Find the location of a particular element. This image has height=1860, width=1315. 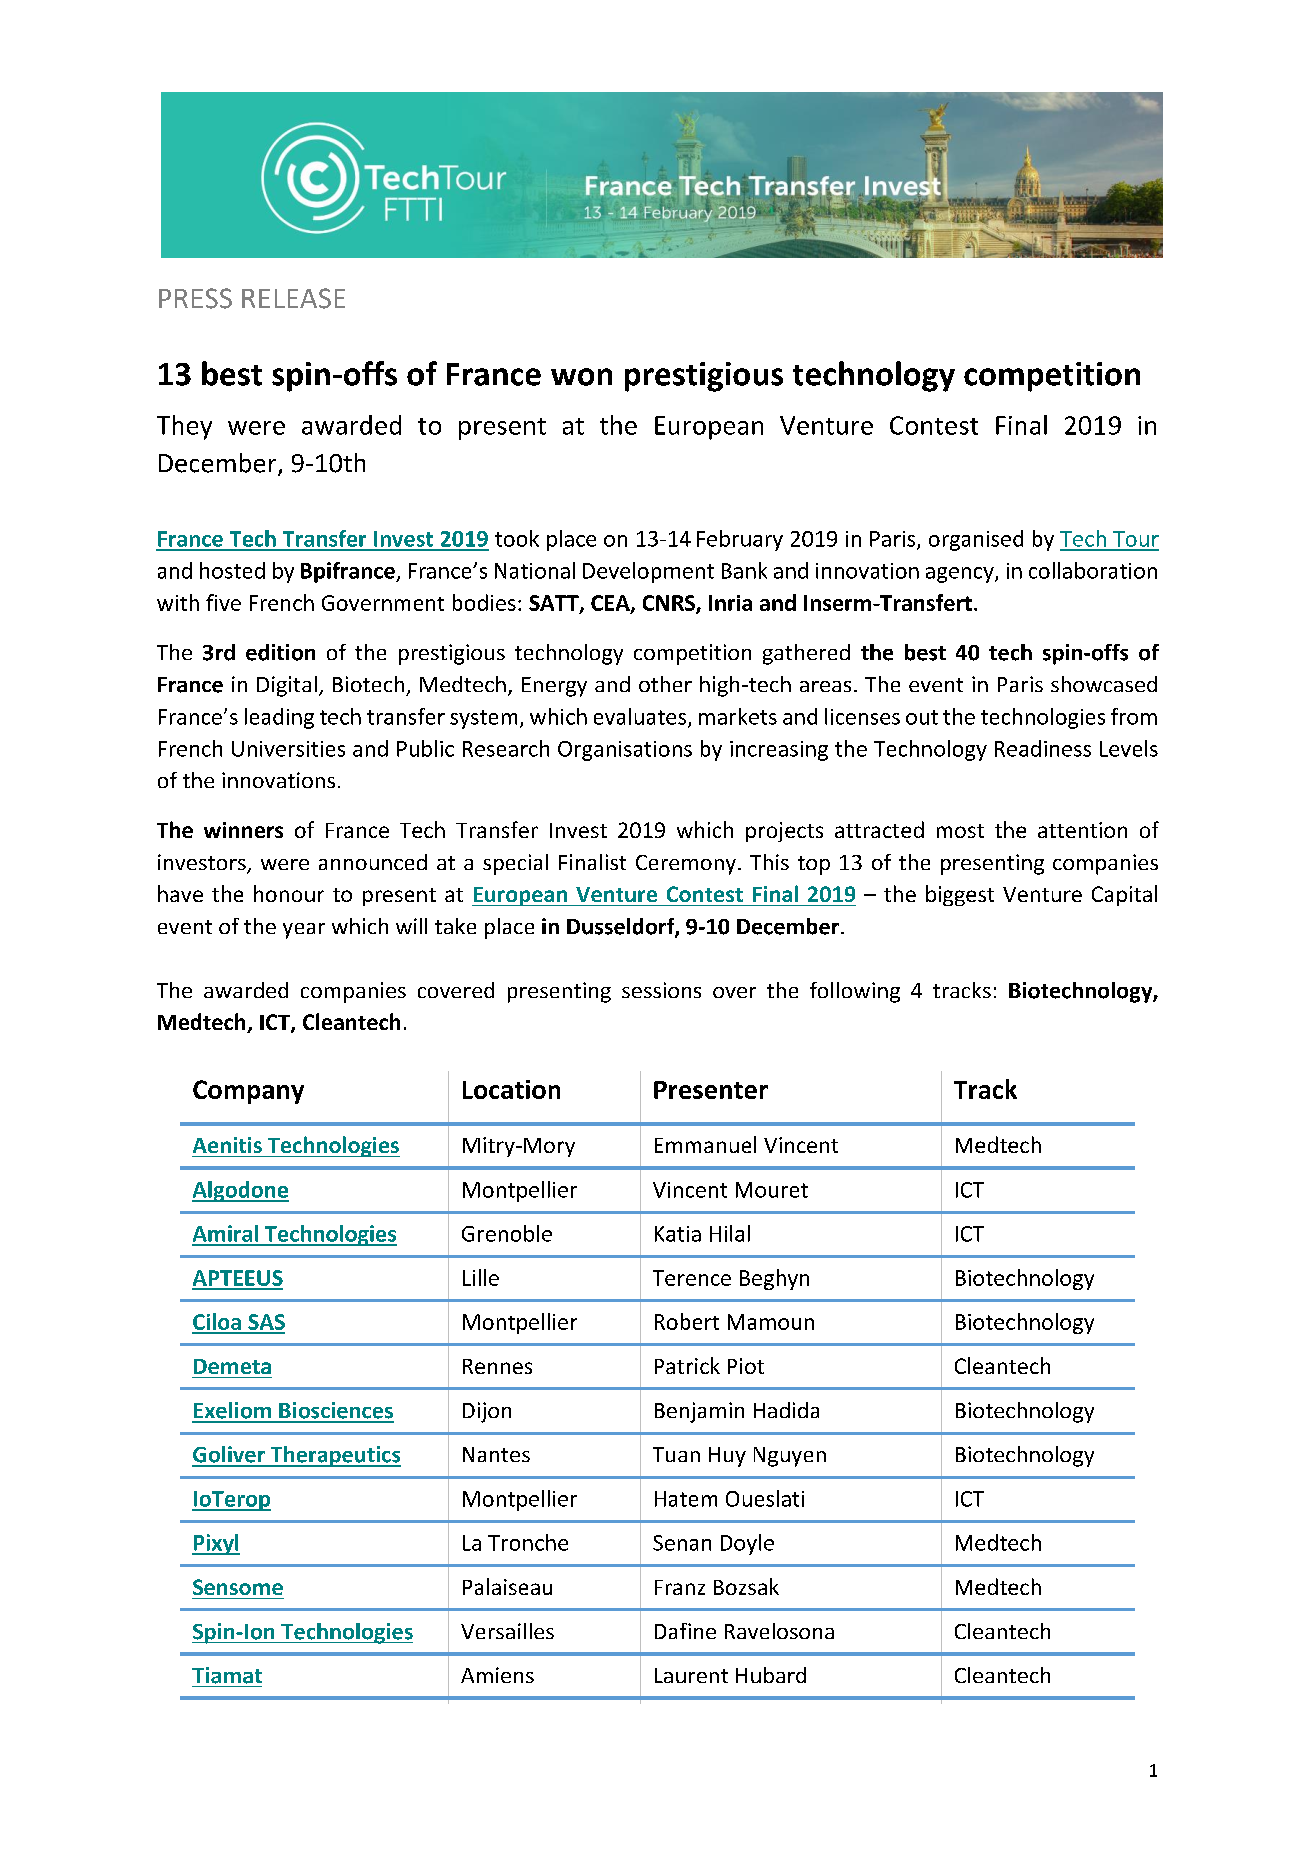

year is located at coordinates (304, 931).
